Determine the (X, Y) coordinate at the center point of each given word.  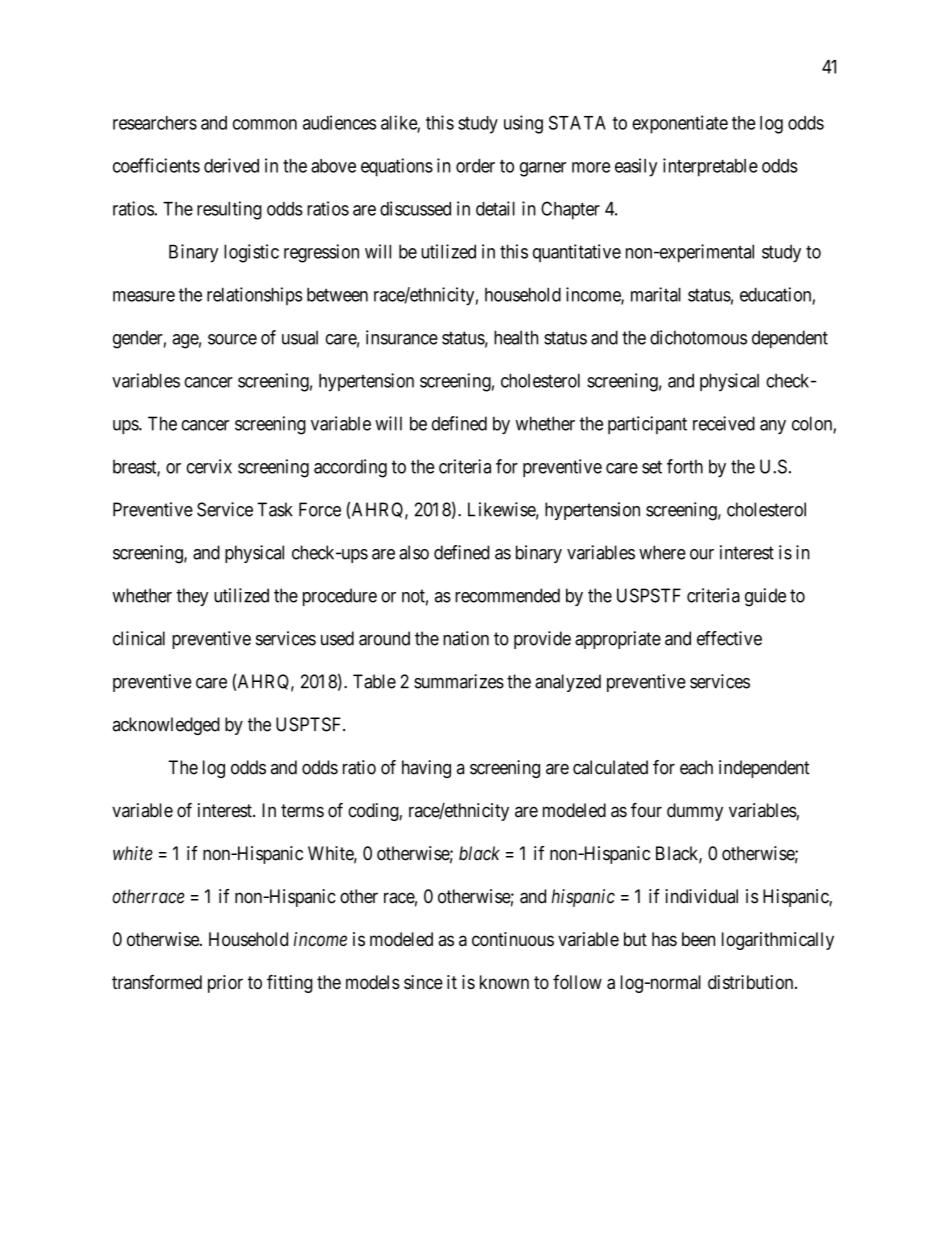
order (475, 166)
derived (231, 165)
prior (225, 984)
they (192, 597)
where (662, 552)
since (423, 982)
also (414, 552)
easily (636, 167)
